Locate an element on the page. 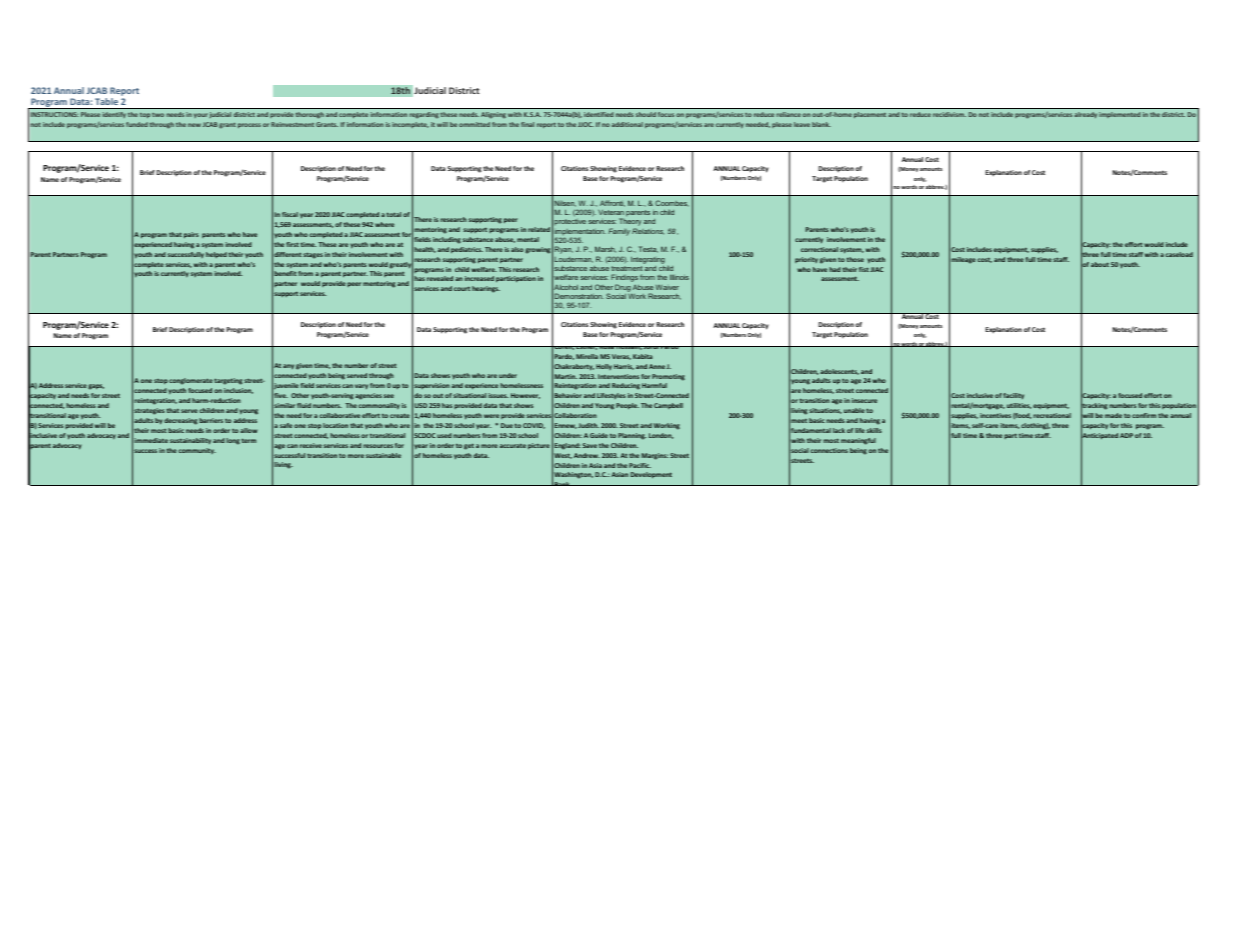 The width and height of the image is (1233, 952). already is located at coordinates (1085, 115).
